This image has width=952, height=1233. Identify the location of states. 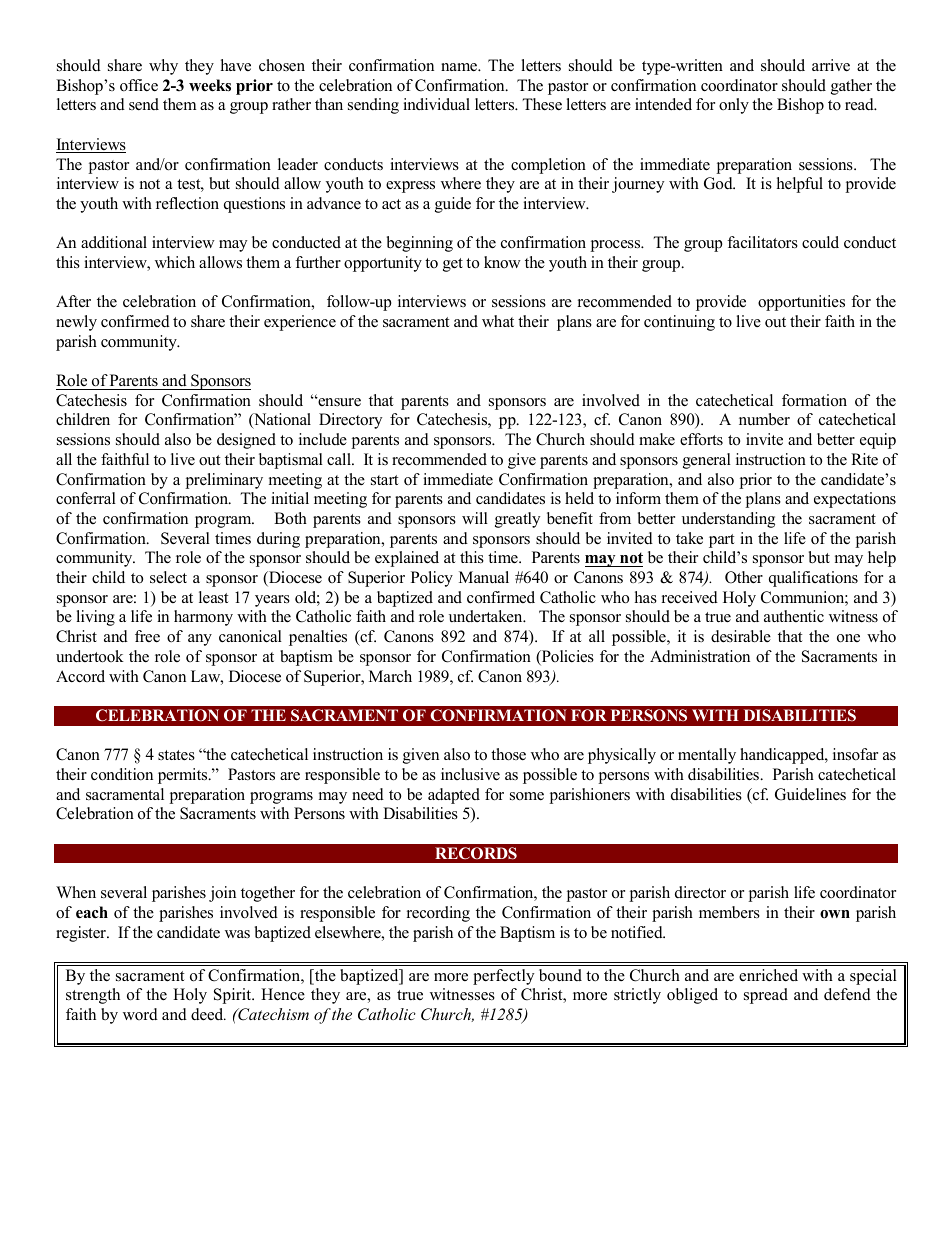
(176, 755).
